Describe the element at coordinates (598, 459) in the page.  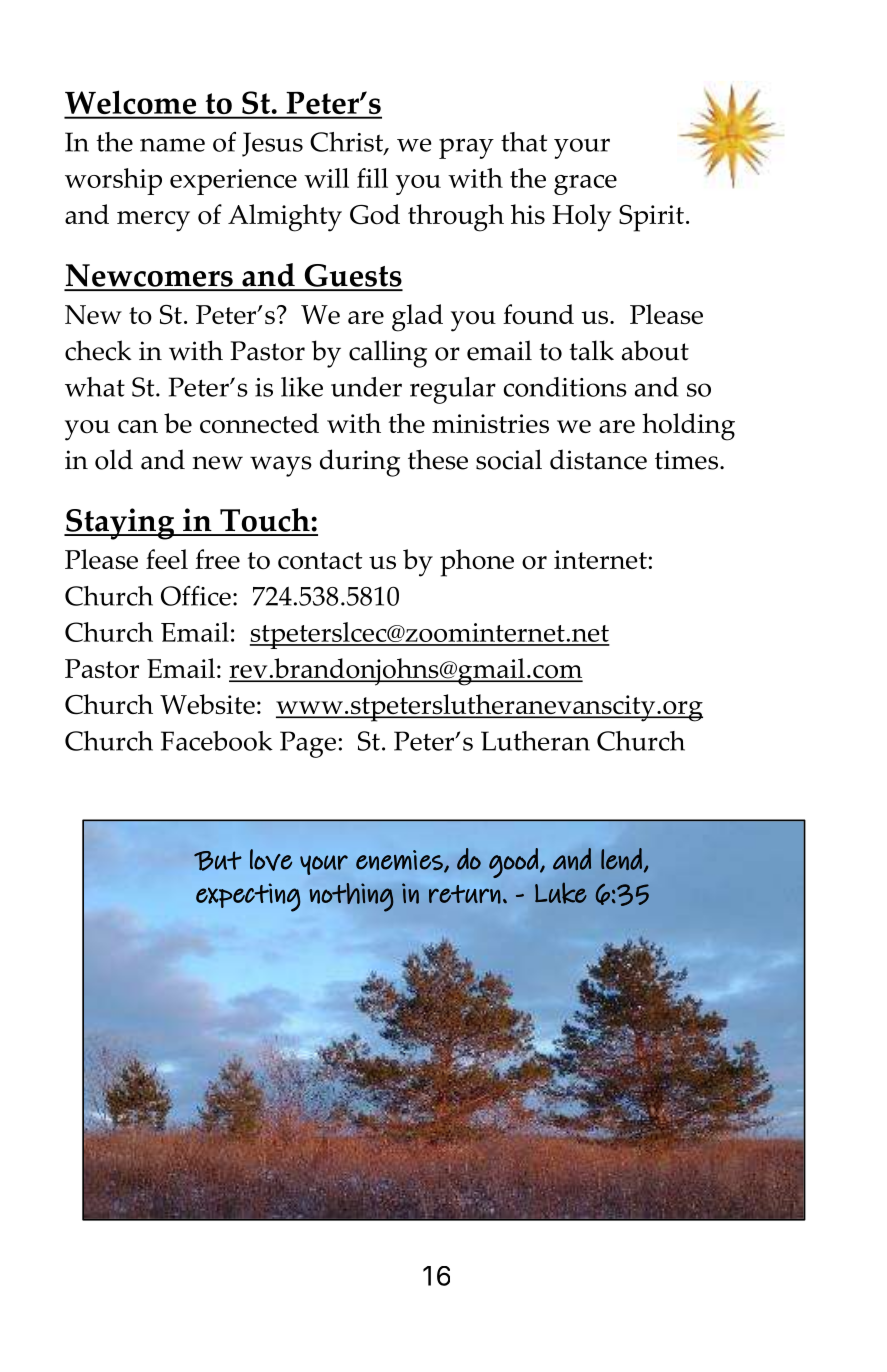
I see `distance` at that location.
